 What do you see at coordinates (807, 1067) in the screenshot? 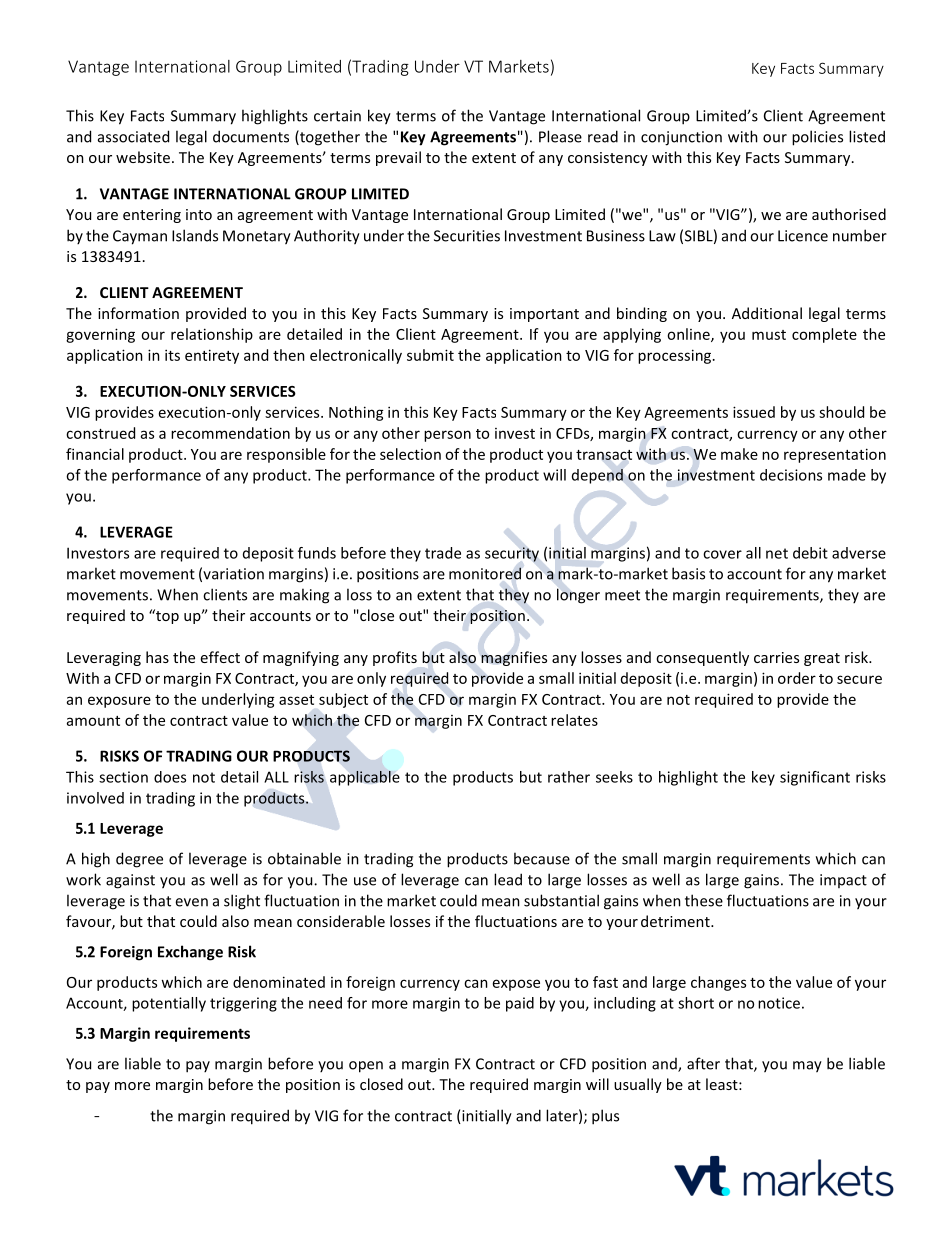
I see `may` at bounding box center [807, 1067].
